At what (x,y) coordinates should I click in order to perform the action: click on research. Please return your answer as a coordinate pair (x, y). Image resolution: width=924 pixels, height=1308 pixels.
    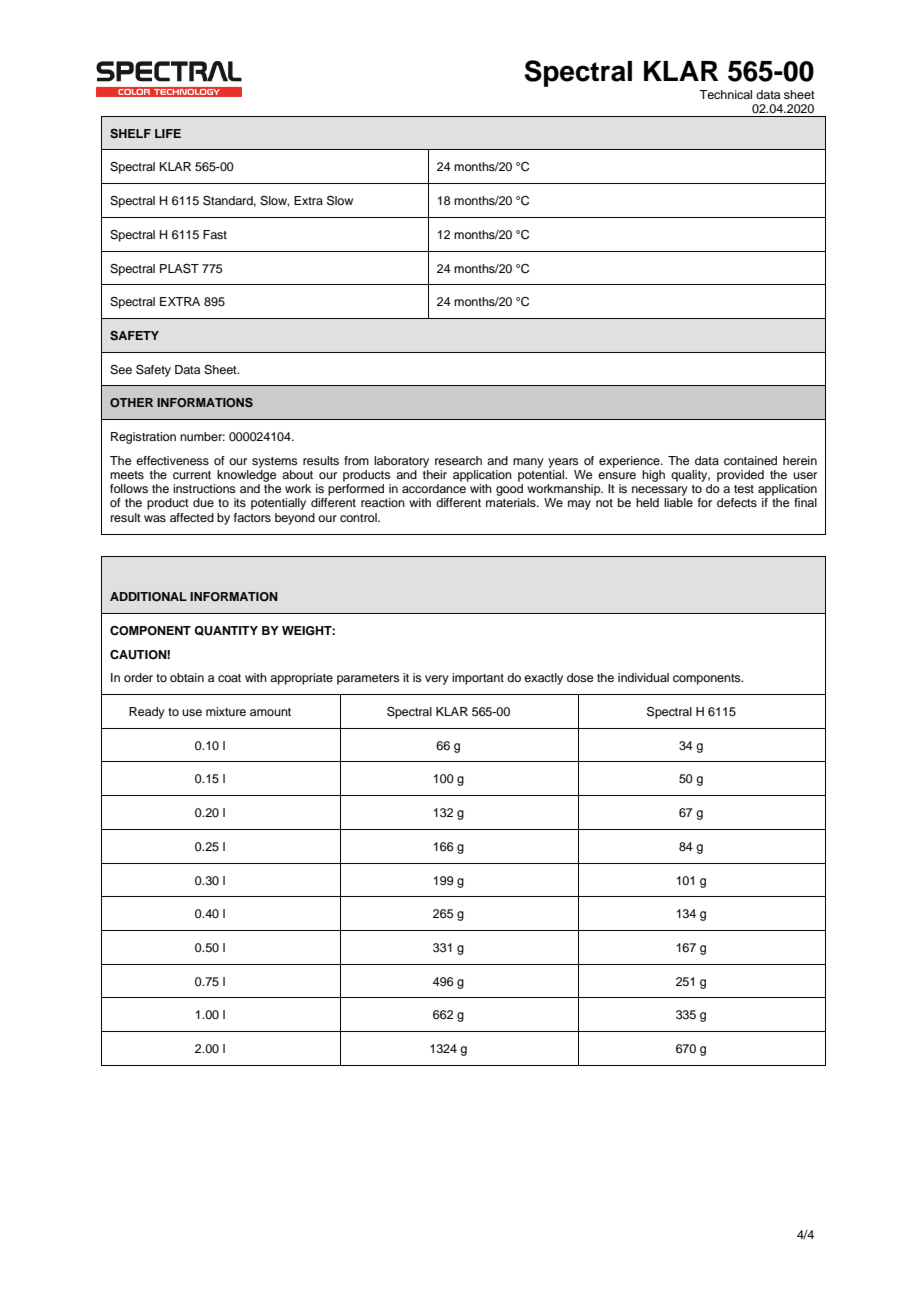
    Looking at the image, I should click on (458, 460).
